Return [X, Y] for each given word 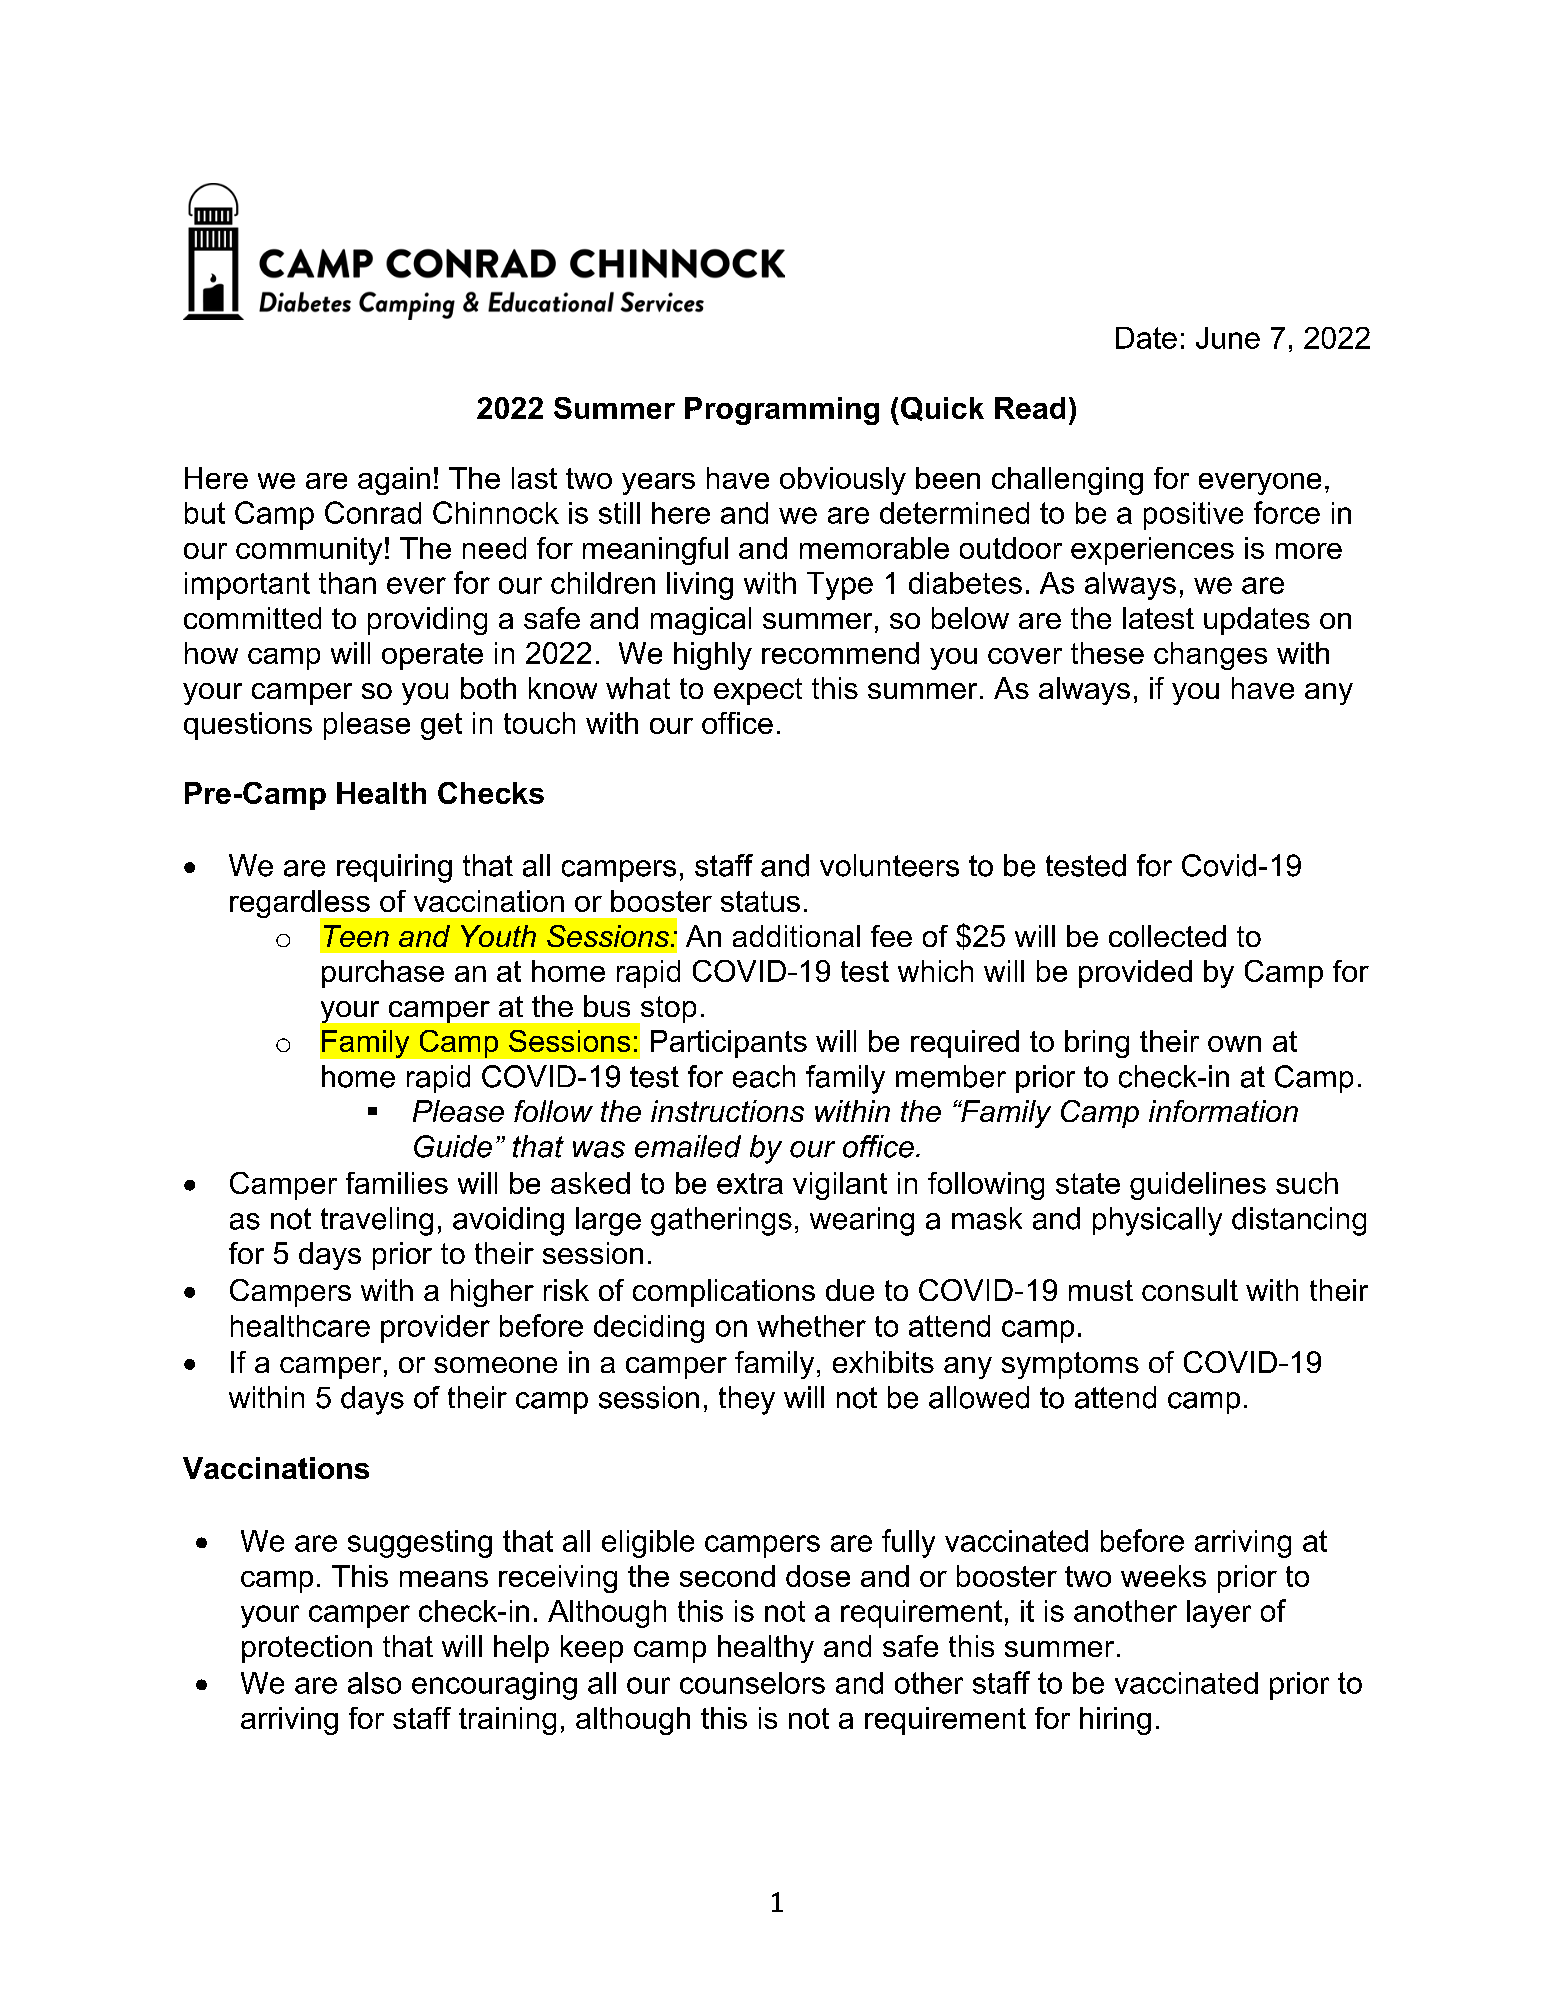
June [1228, 338]
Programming [782, 411]
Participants [729, 1044]
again [394, 481]
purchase [383, 974]
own [1234, 1044]
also [374, 1683]
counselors [752, 1683]
